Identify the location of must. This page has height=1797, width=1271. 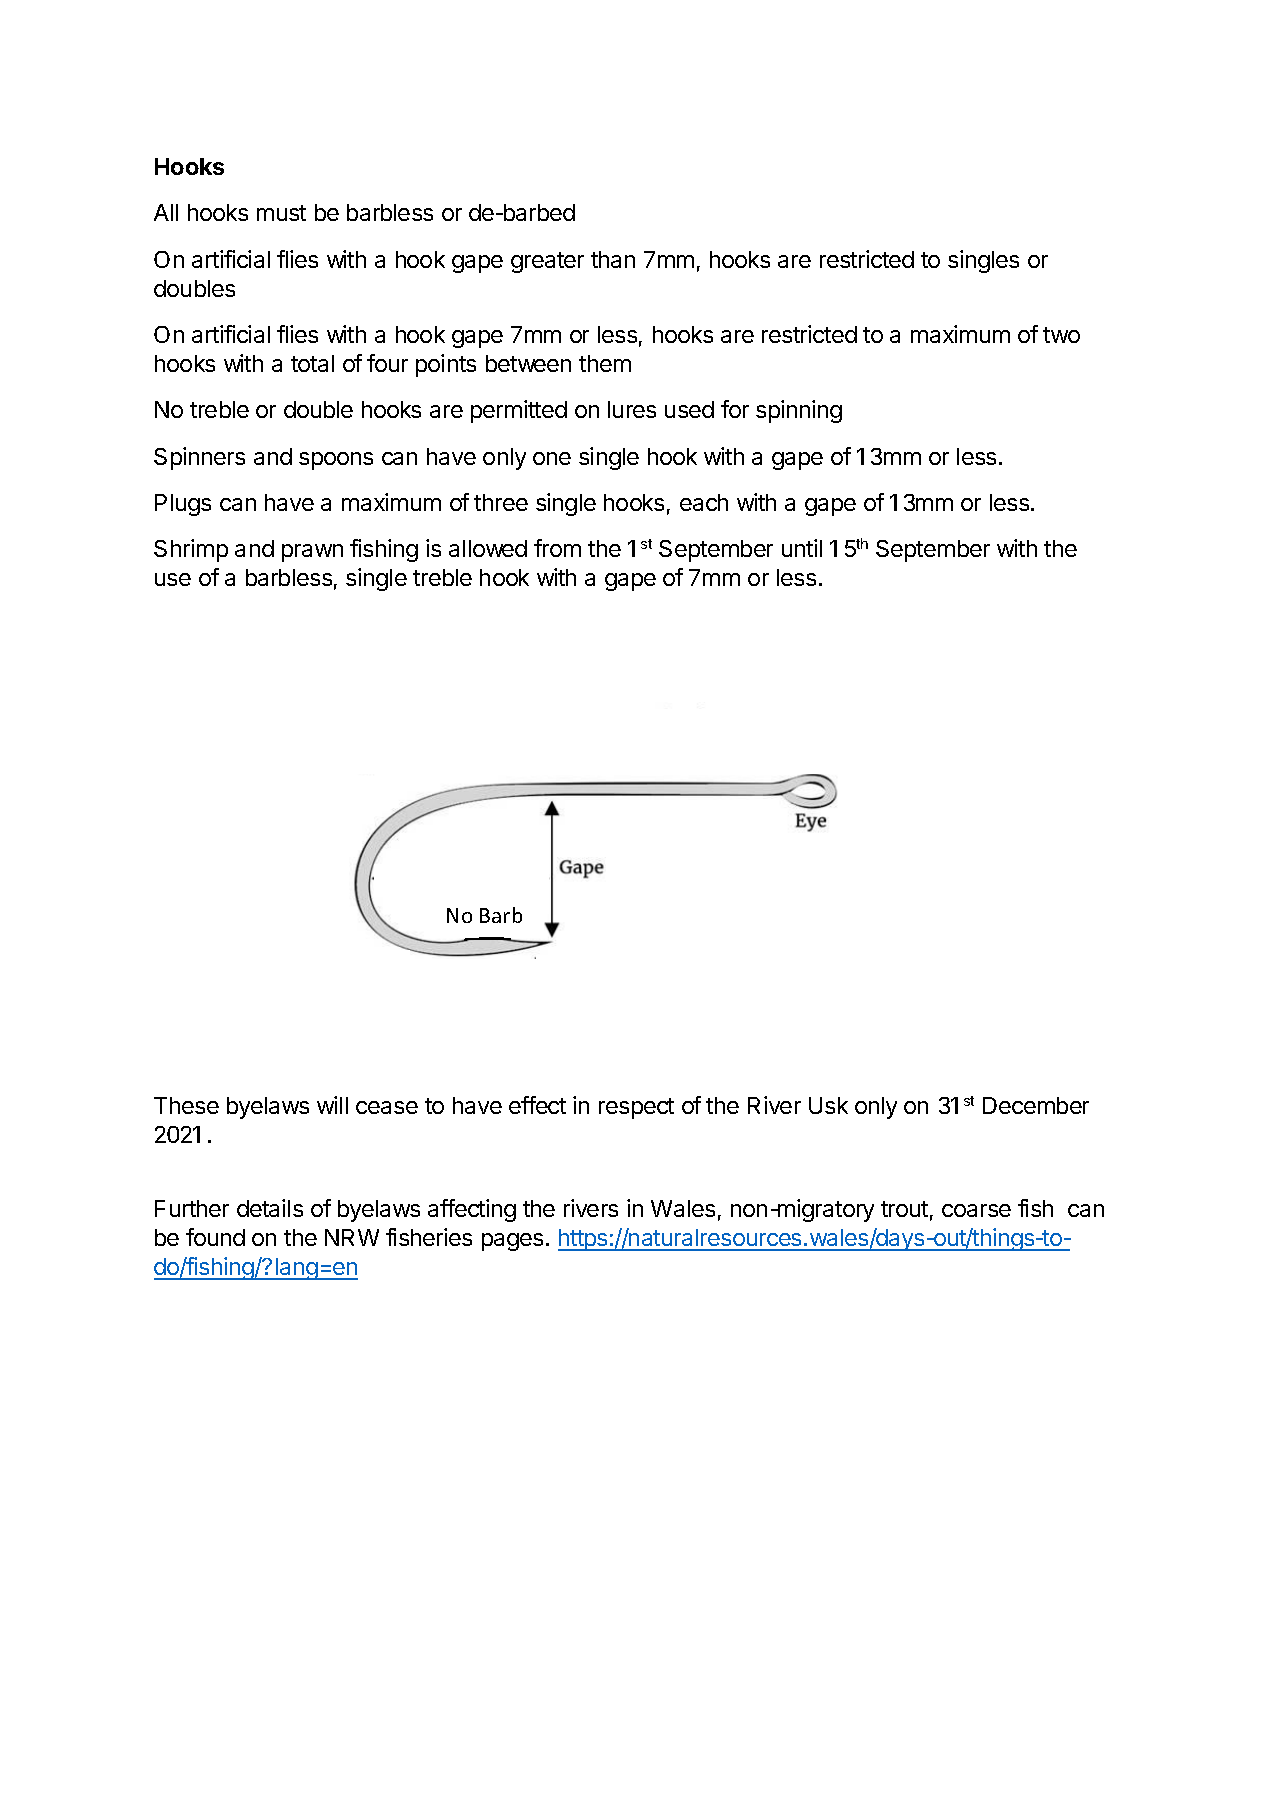
(281, 213).
